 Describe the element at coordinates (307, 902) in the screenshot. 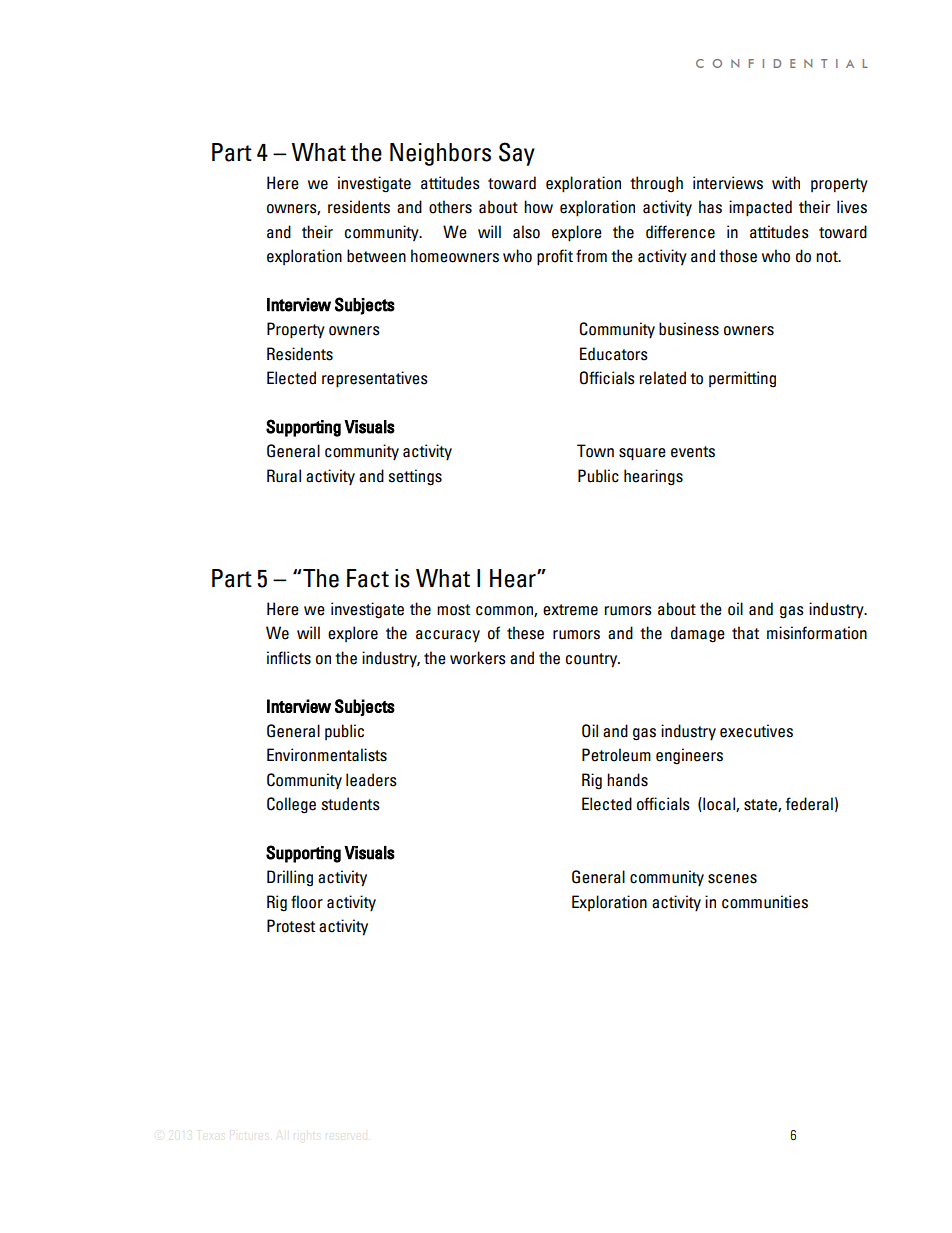

I see `floor` at that location.
